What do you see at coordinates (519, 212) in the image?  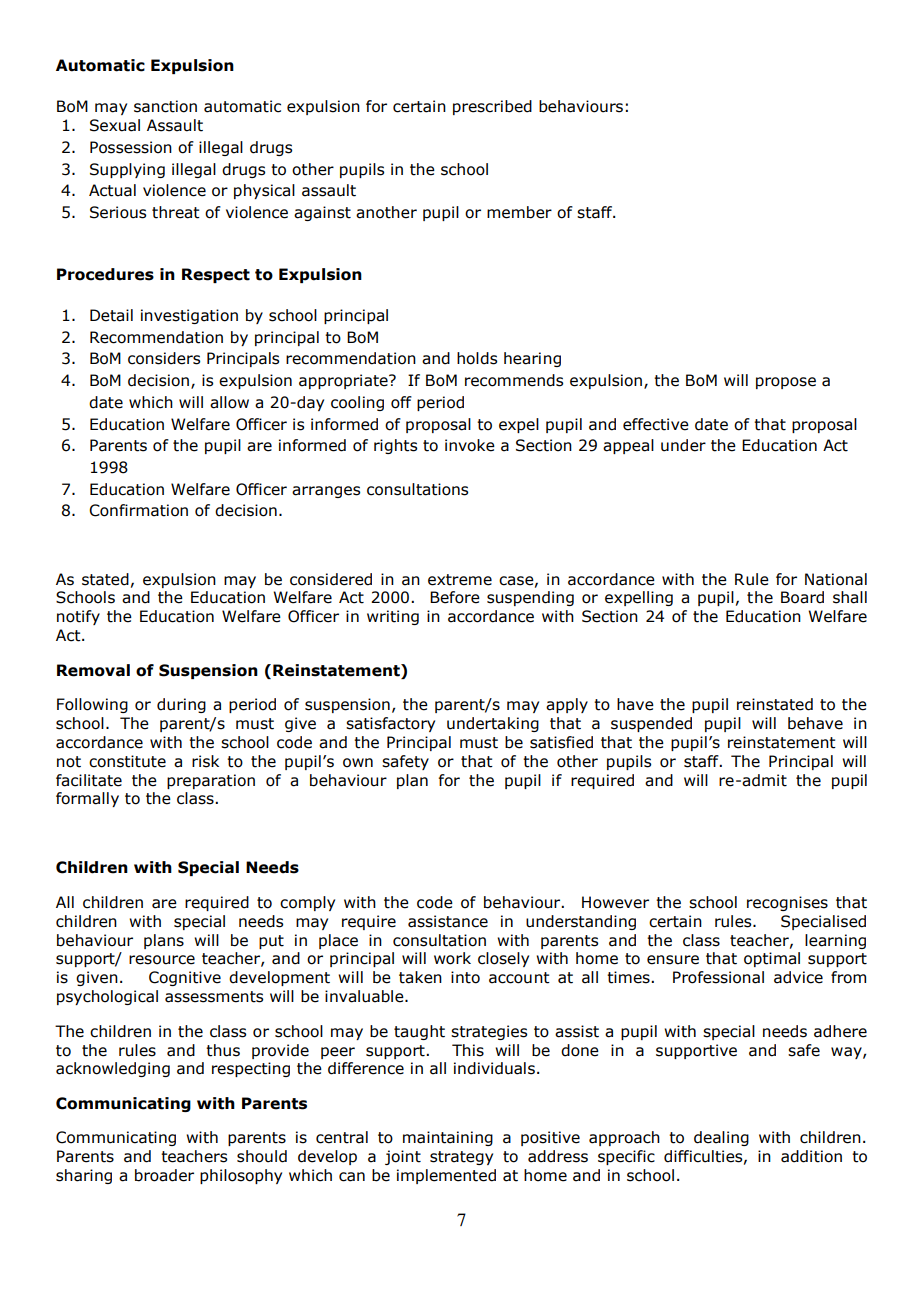 I see `member` at bounding box center [519, 212].
